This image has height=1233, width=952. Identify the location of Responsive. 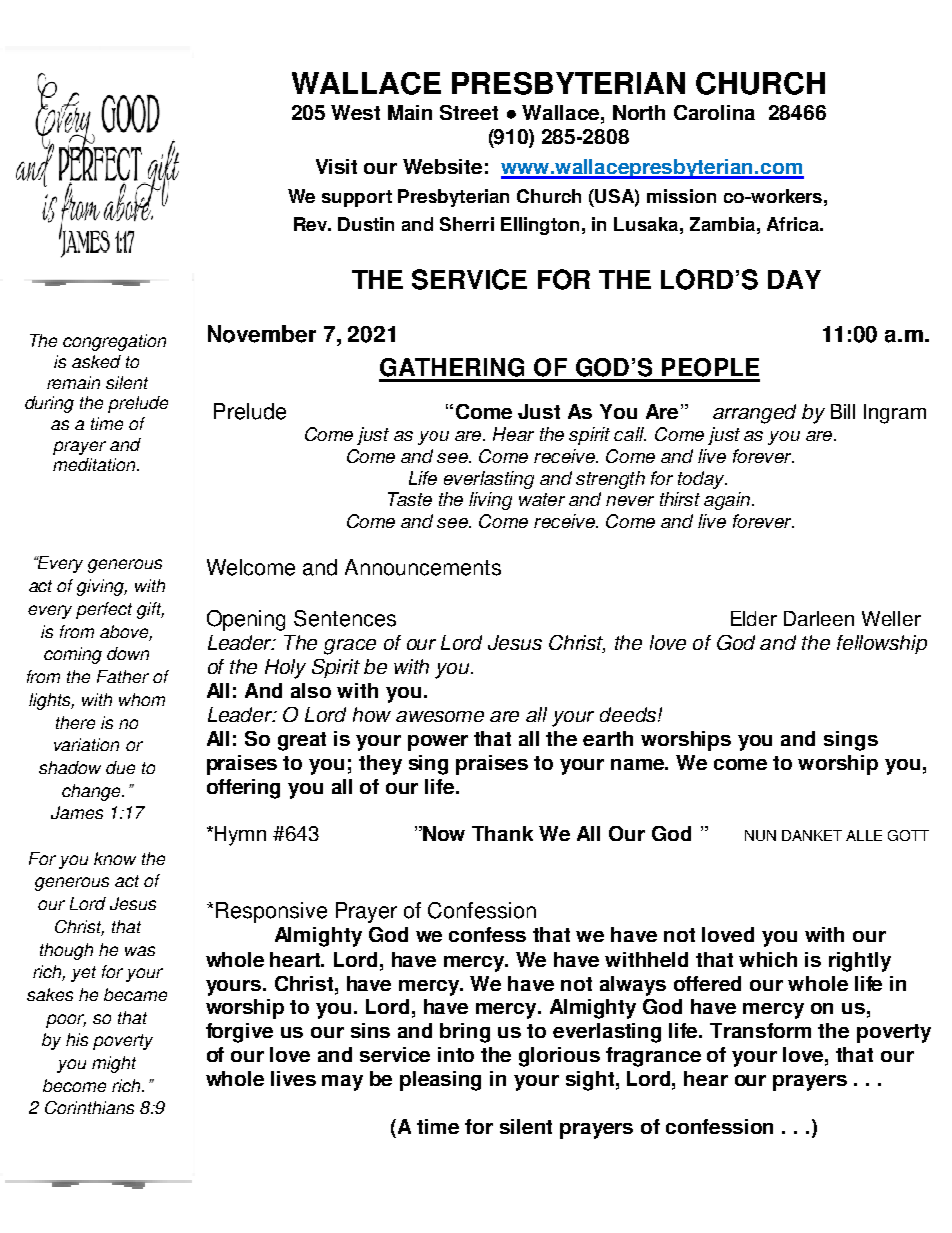
(271, 912).
